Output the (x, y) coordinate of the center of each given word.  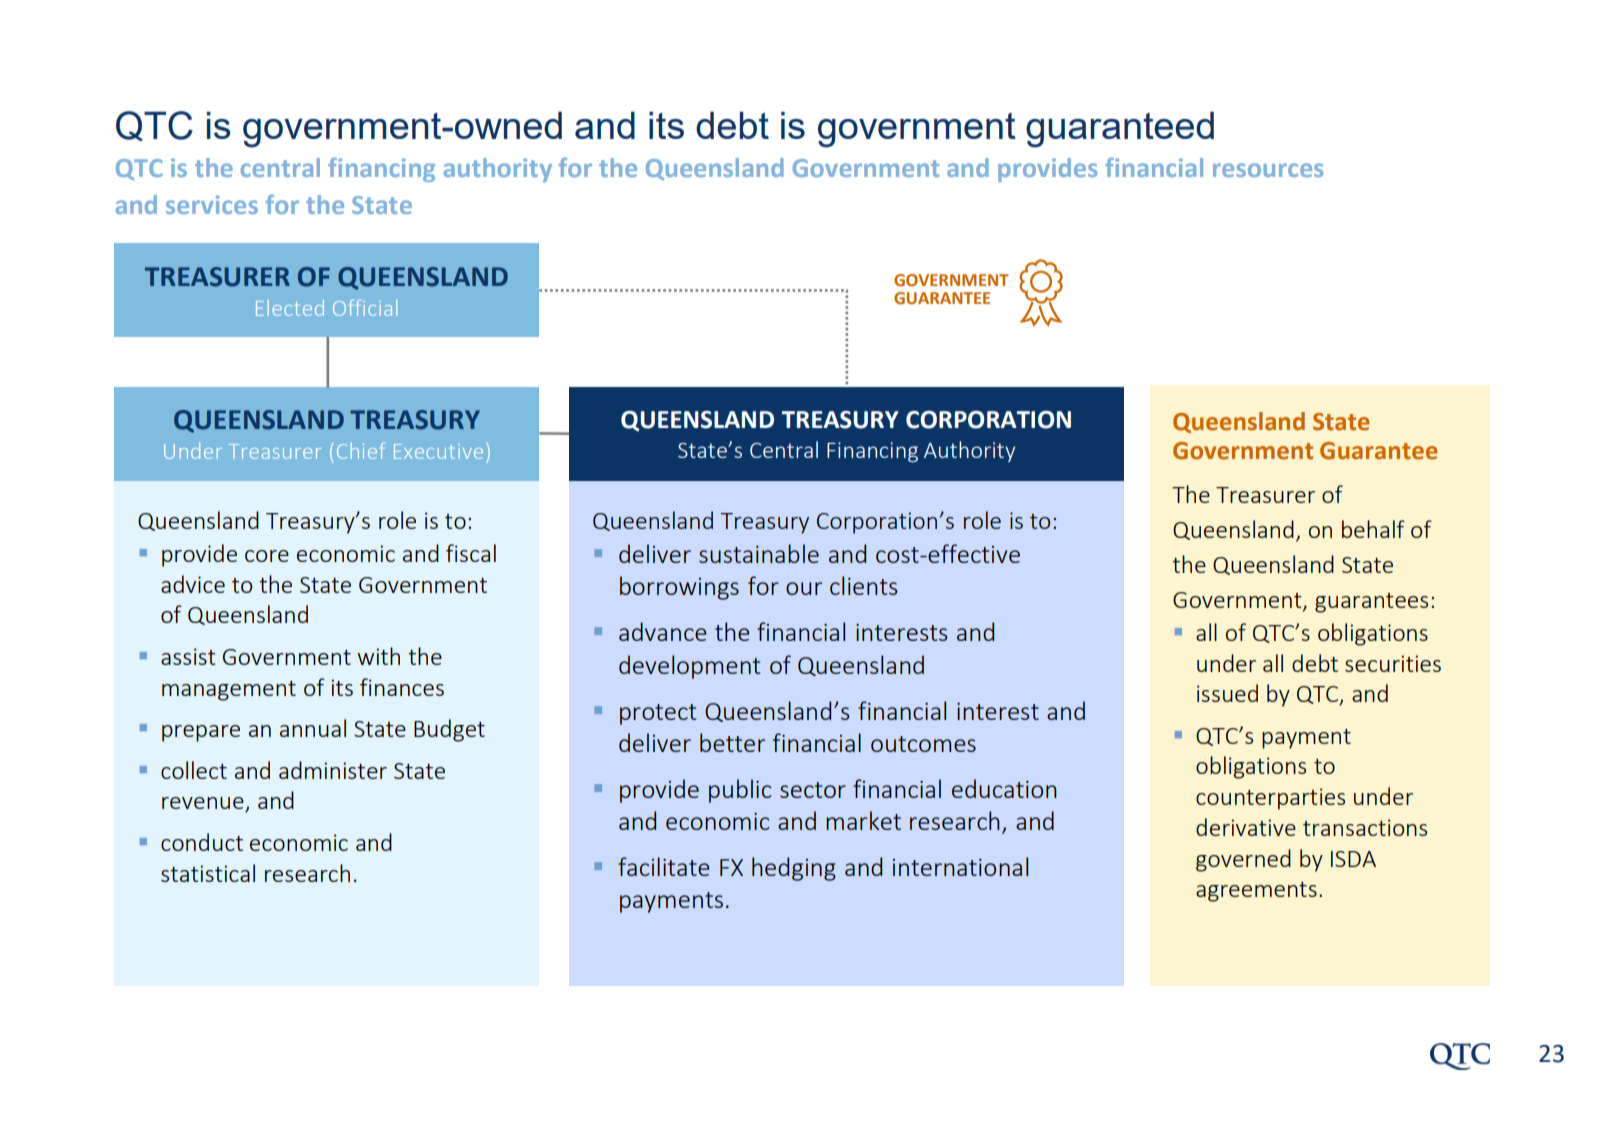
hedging (794, 869)
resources (1268, 170)
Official (365, 307)
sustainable (759, 553)
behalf (1373, 529)
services (212, 204)
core (267, 556)
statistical (208, 873)
